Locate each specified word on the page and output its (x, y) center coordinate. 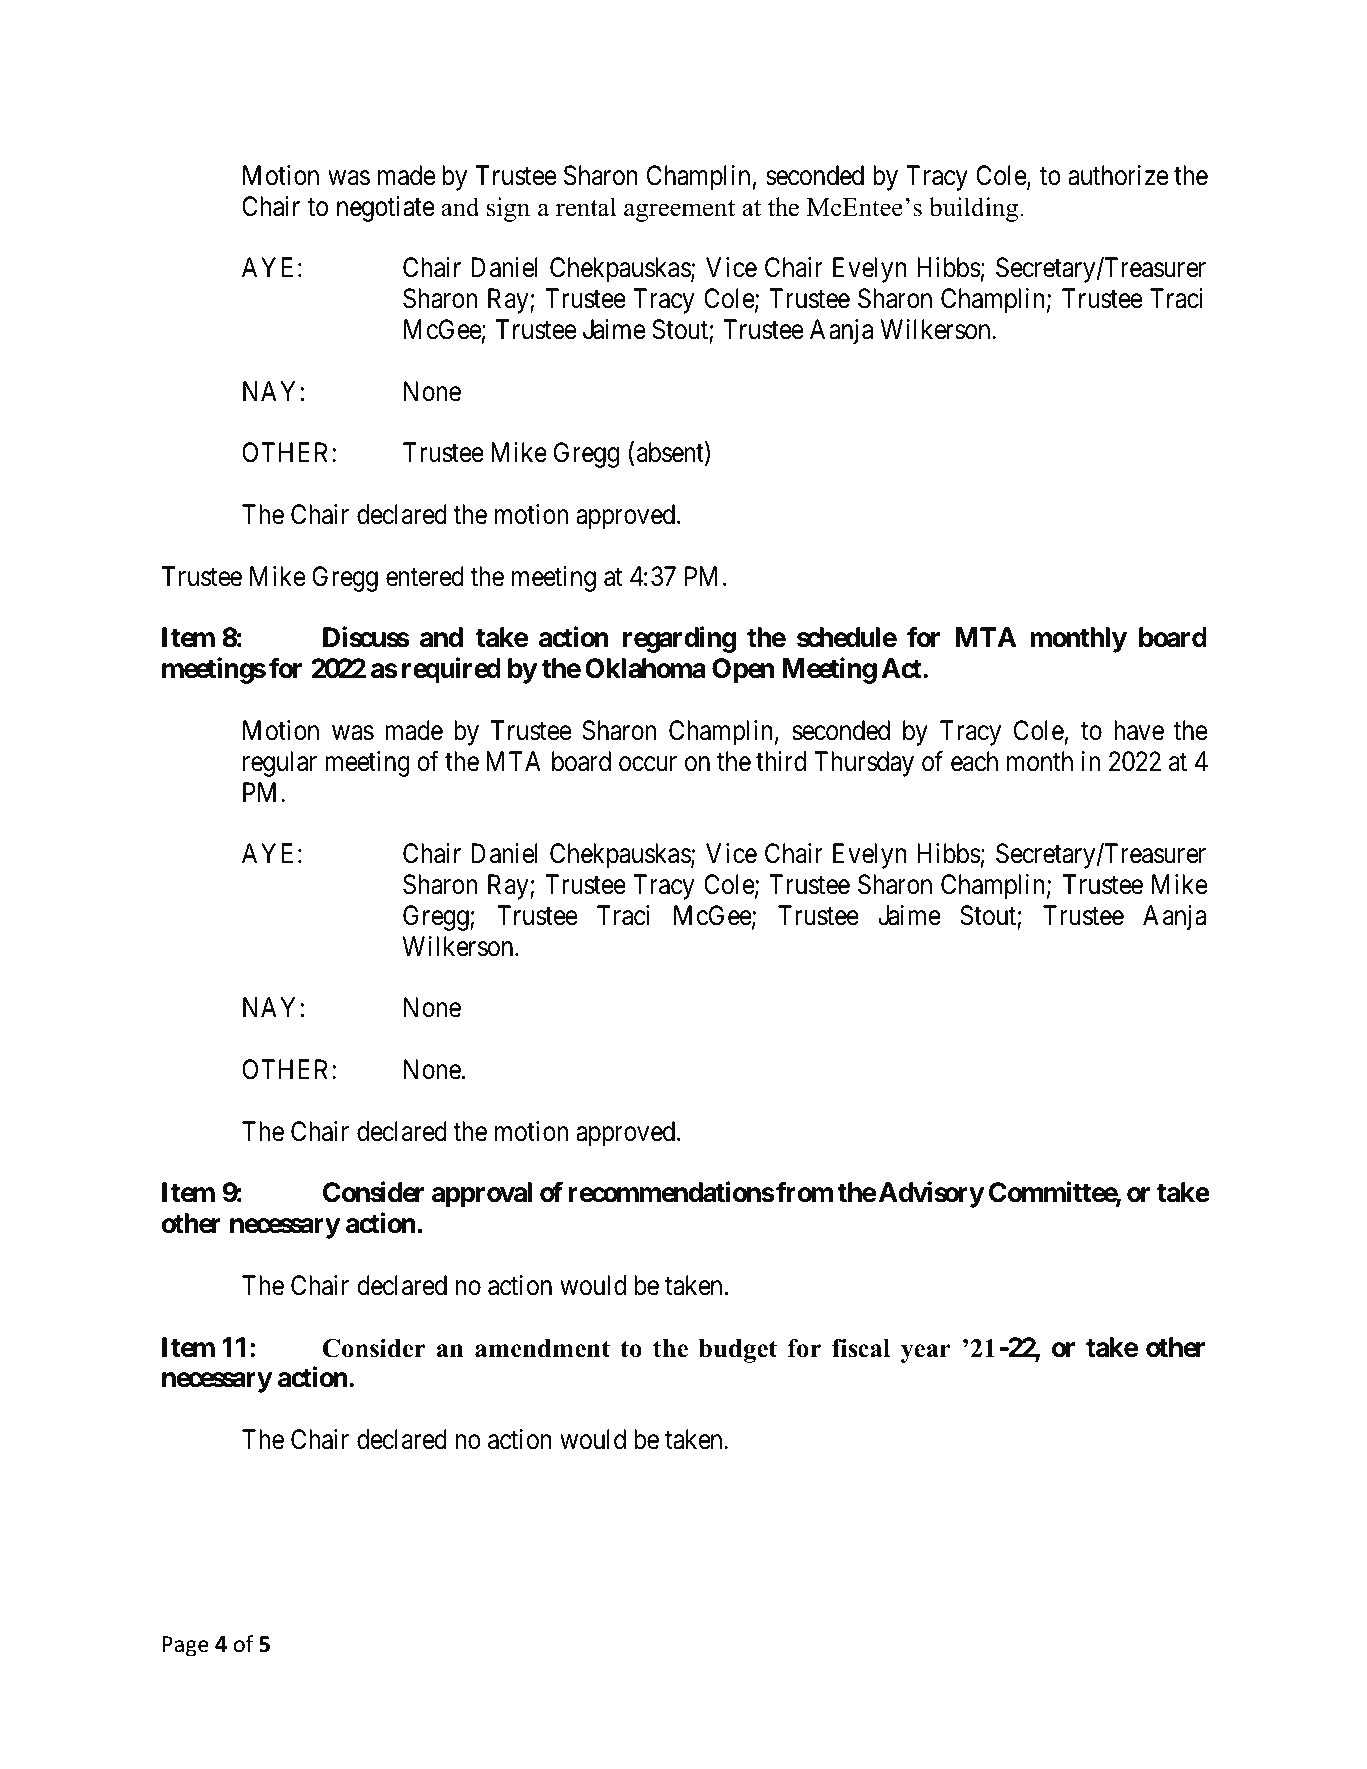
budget (737, 1351)
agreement (679, 211)
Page (186, 1646)
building (975, 209)
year (926, 1353)
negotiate (386, 209)
